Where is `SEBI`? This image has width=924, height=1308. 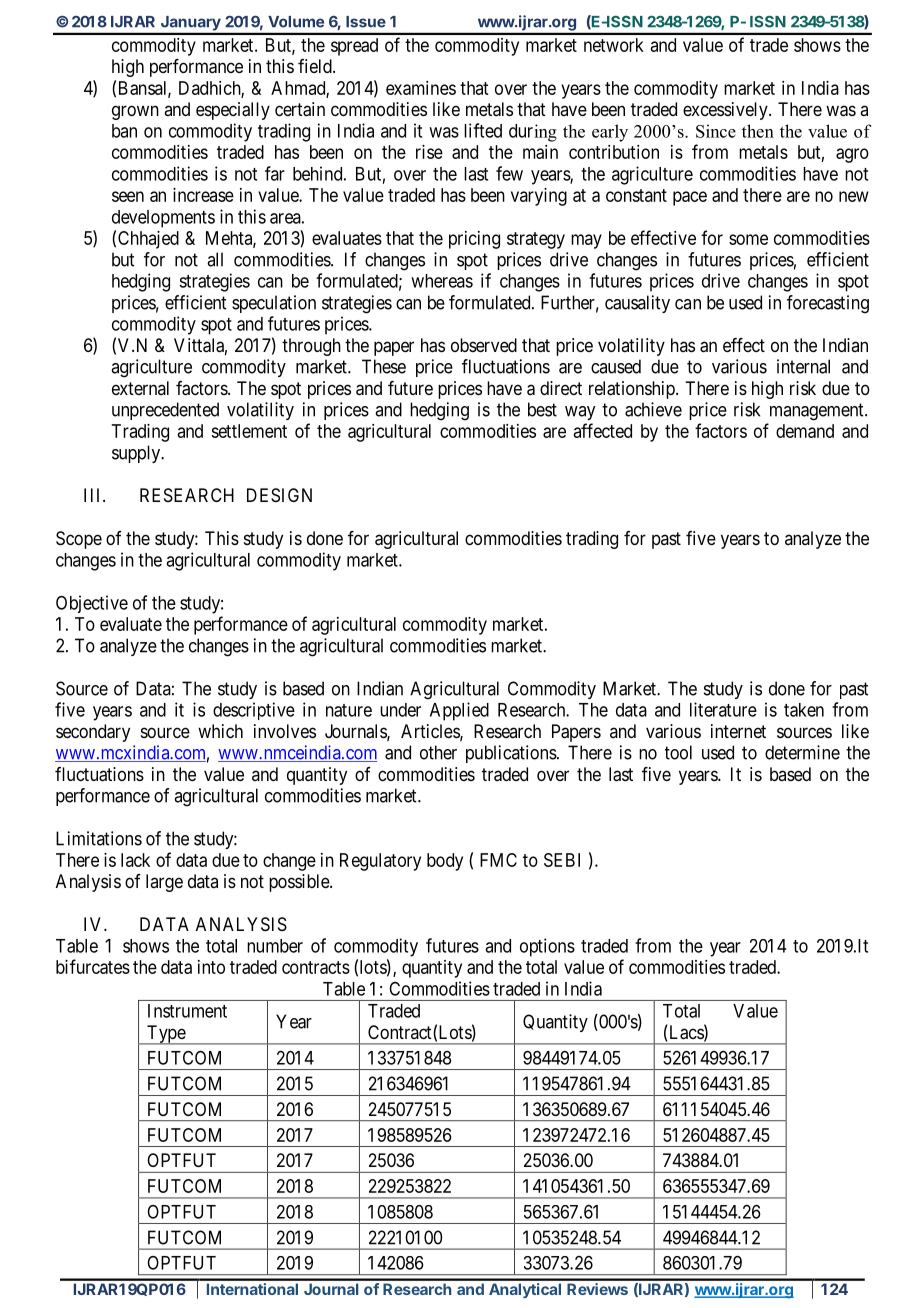 SEBI is located at coordinates (562, 860).
